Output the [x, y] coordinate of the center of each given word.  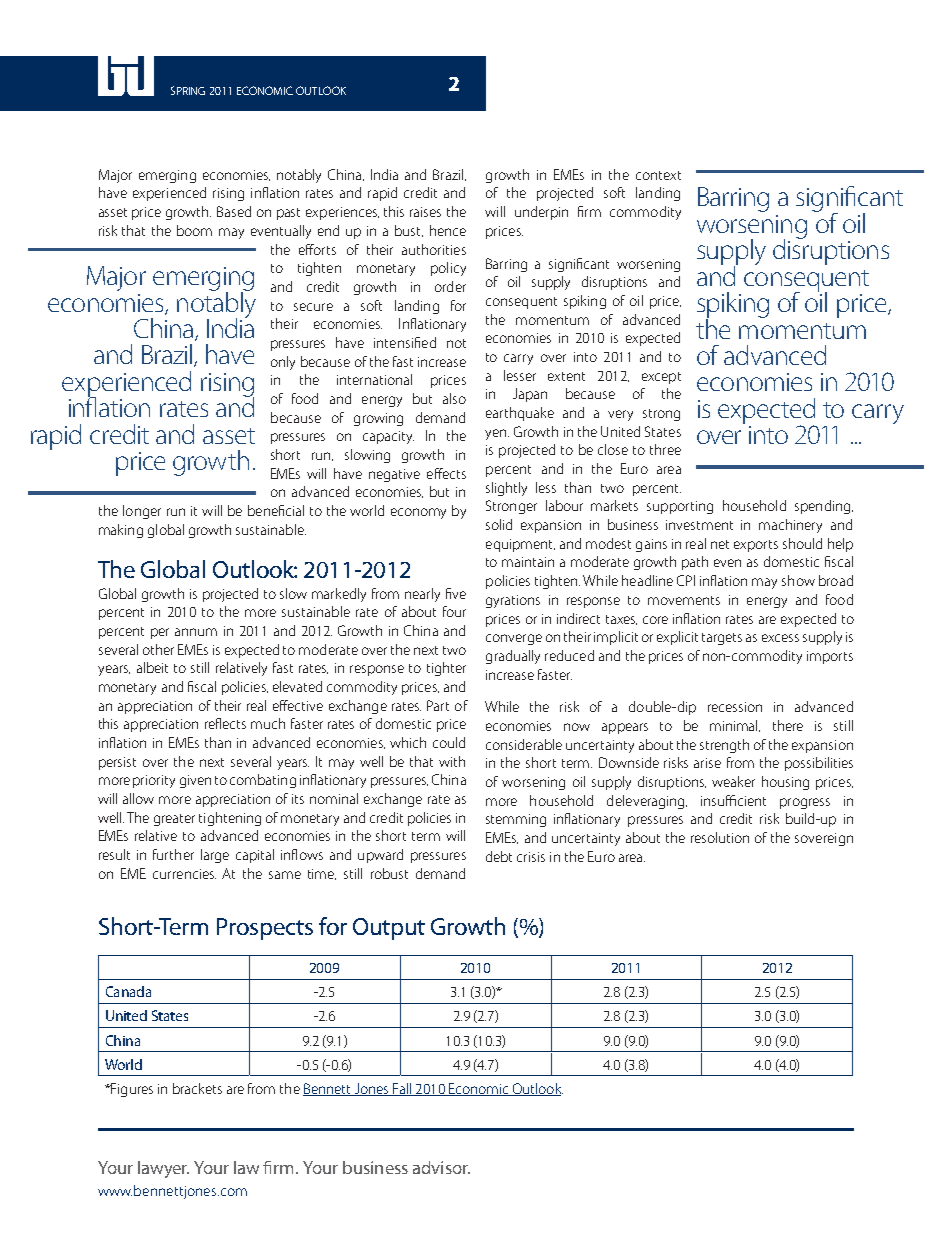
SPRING [188, 90]
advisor [441, 1167]
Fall [402, 1089]
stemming [516, 820]
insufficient [733, 800]
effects [446, 473]
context [658, 175]
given [195, 781]
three [665, 449]
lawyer [163, 1169]
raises [425, 212]
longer [142, 512]
